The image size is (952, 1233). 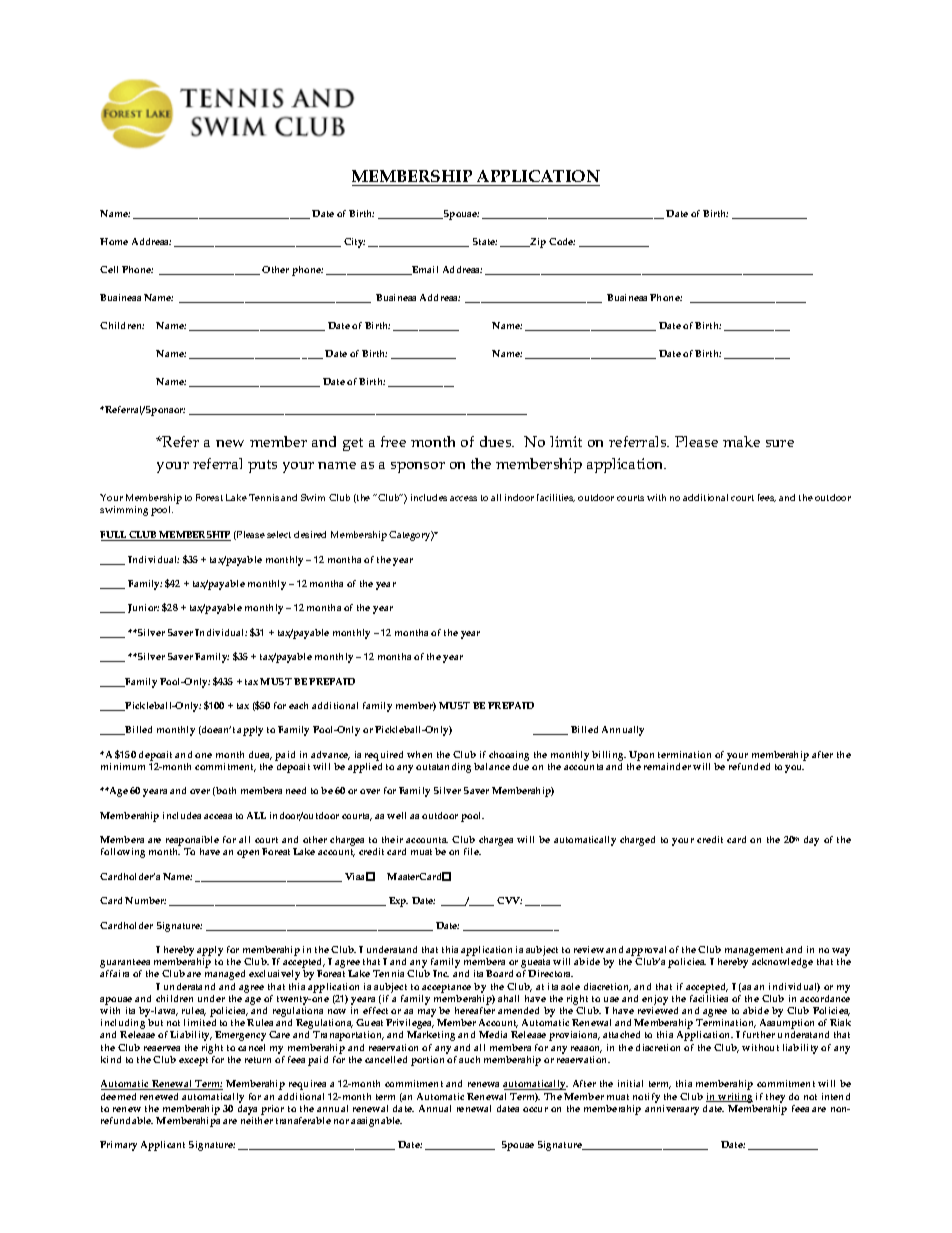 What do you see at coordinates (749, 766) in the page?
I see `refunded` at bounding box center [749, 766].
